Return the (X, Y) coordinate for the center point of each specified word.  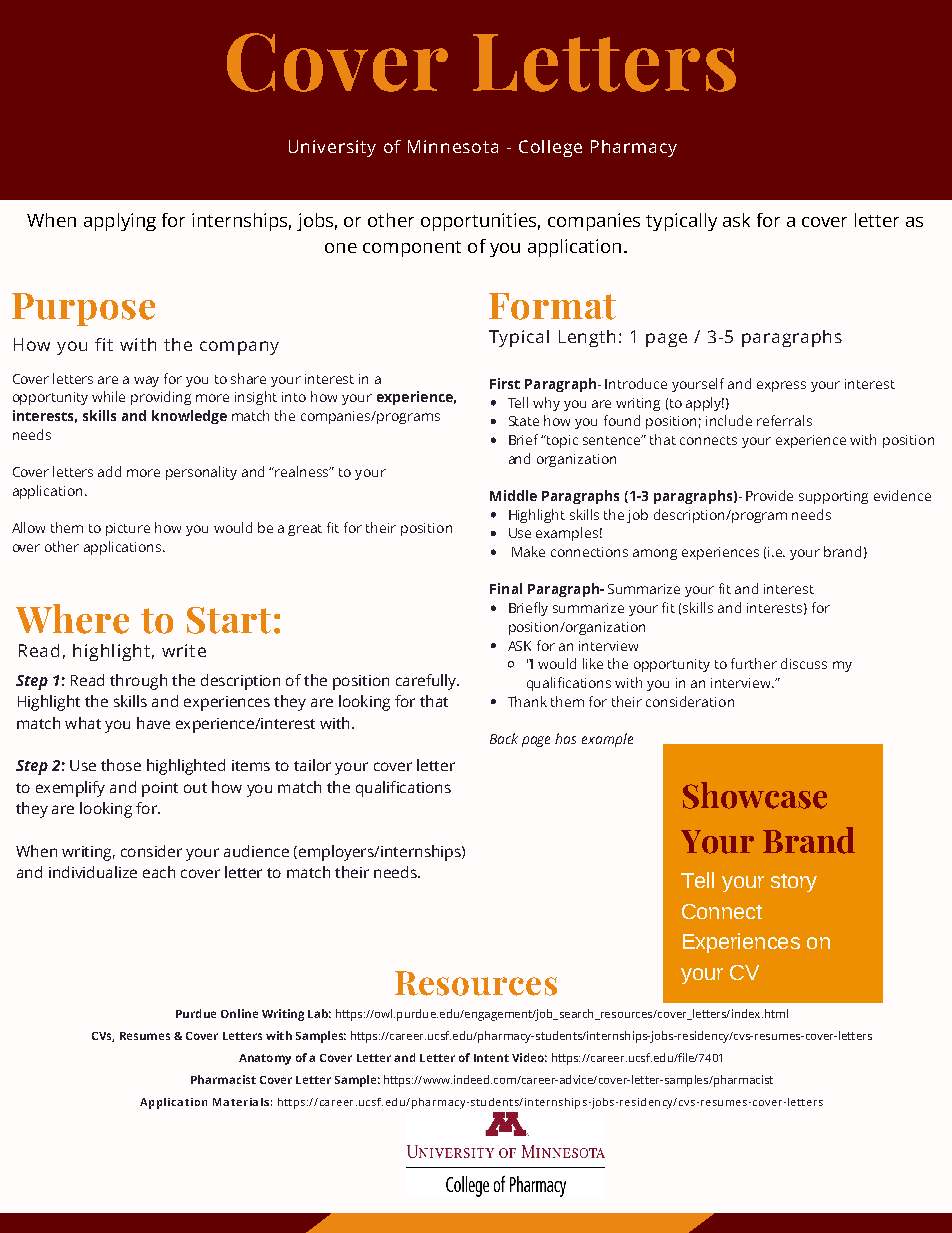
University (332, 148)
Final (506, 588)
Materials (241, 1102)
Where (72, 619)
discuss (804, 663)
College (550, 148)
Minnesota (453, 146)
